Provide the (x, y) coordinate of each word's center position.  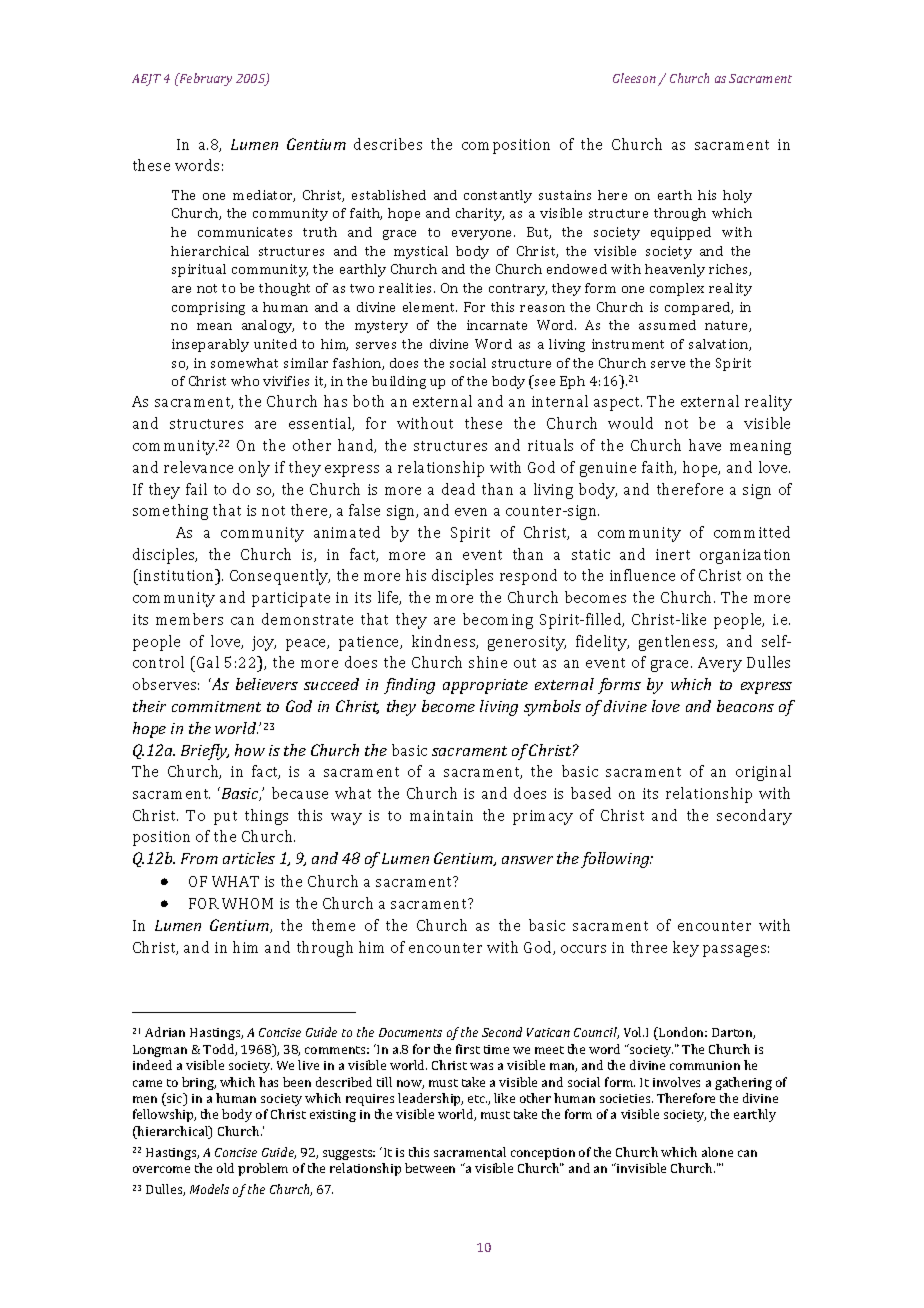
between (430, 1168)
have (705, 445)
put (225, 818)
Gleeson (634, 78)
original (763, 773)
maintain (441, 815)
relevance (198, 467)
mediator (264, 196)
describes (388, 144)
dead (458, 489)
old (225, 1168)
